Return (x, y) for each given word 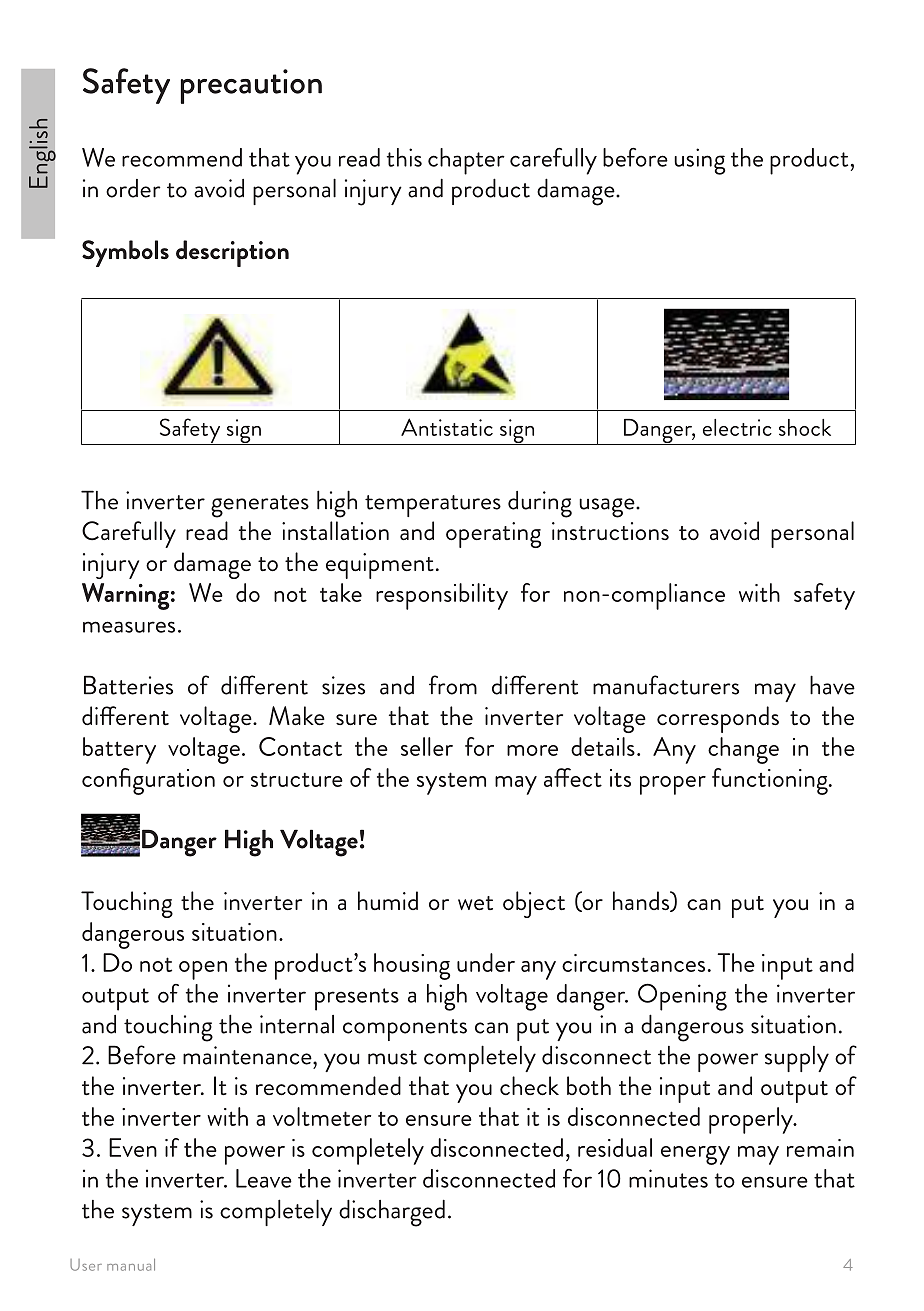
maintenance (248, 1055)
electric (737, 427)
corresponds (718, 719)
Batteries (128, 685)
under (486, 962)
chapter (466, 161)
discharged (392, 1213)
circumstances (633, 963)
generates (260, 506)
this (404, 157)
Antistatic (447, 427)
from (453, 685)
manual (131, 1265)
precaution (251, 86)
